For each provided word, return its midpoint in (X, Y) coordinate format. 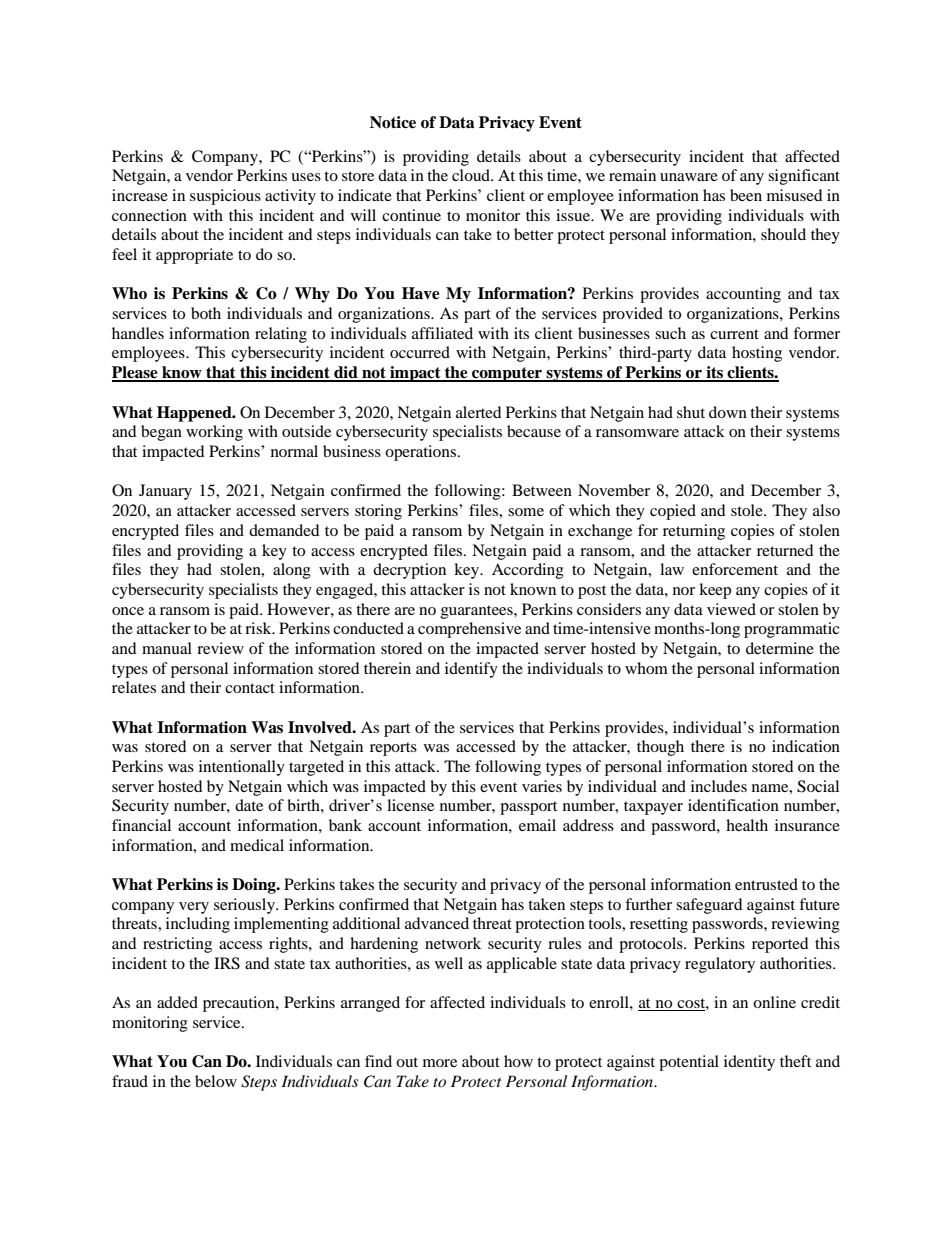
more (440, 1063)
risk (259, 628)
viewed (731, 609)
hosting (757, 354)
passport (528, 808)
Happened (195, 414)
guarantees (478, 612)
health (747, 825)
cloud (472, 175)
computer (507, 374)
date (249, 805)
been (746, 195)
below (216, 1081)
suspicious (225, 197)
